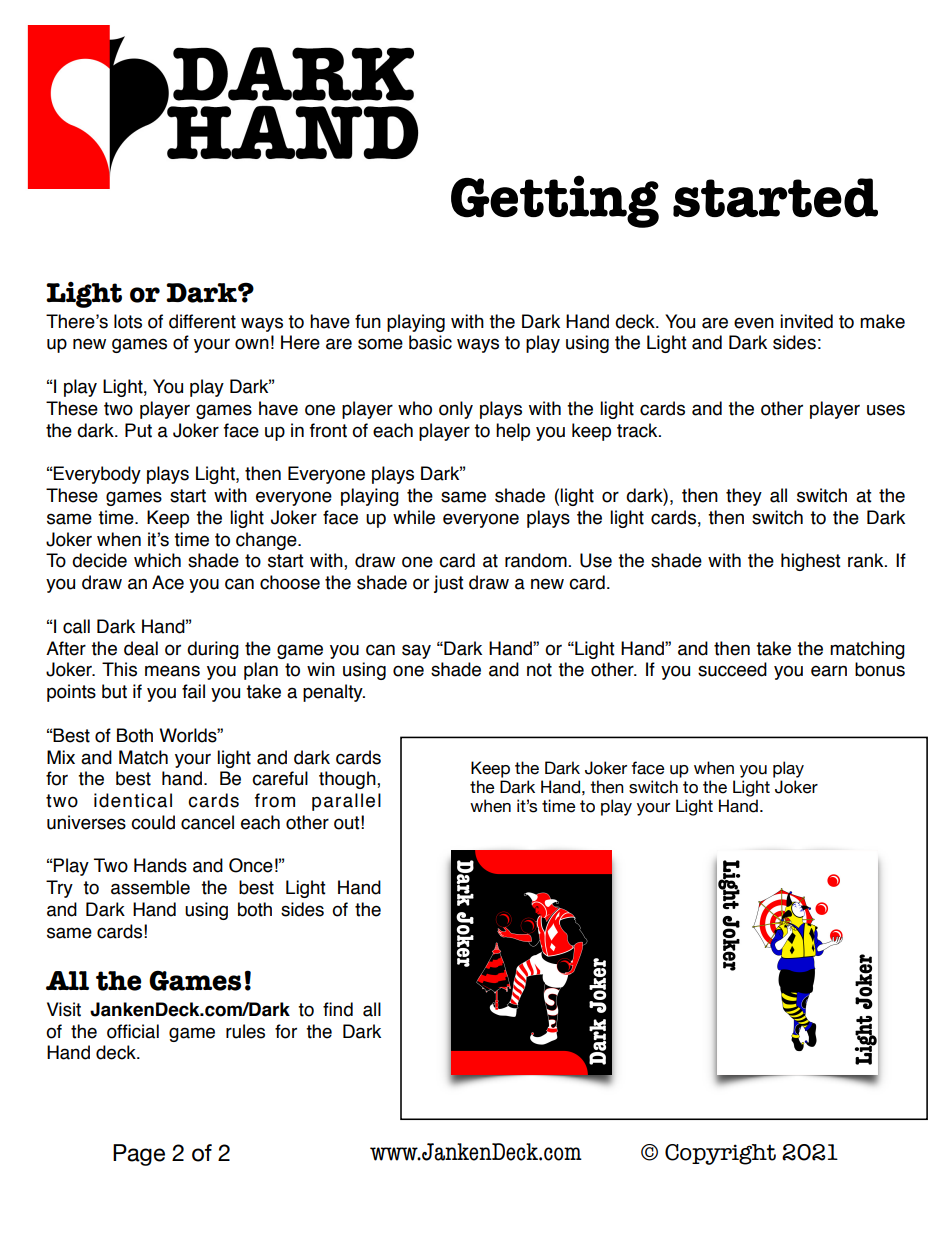  Describe the element at coordinates (720, 1154) in the document. I see `Copyright` at that location.
